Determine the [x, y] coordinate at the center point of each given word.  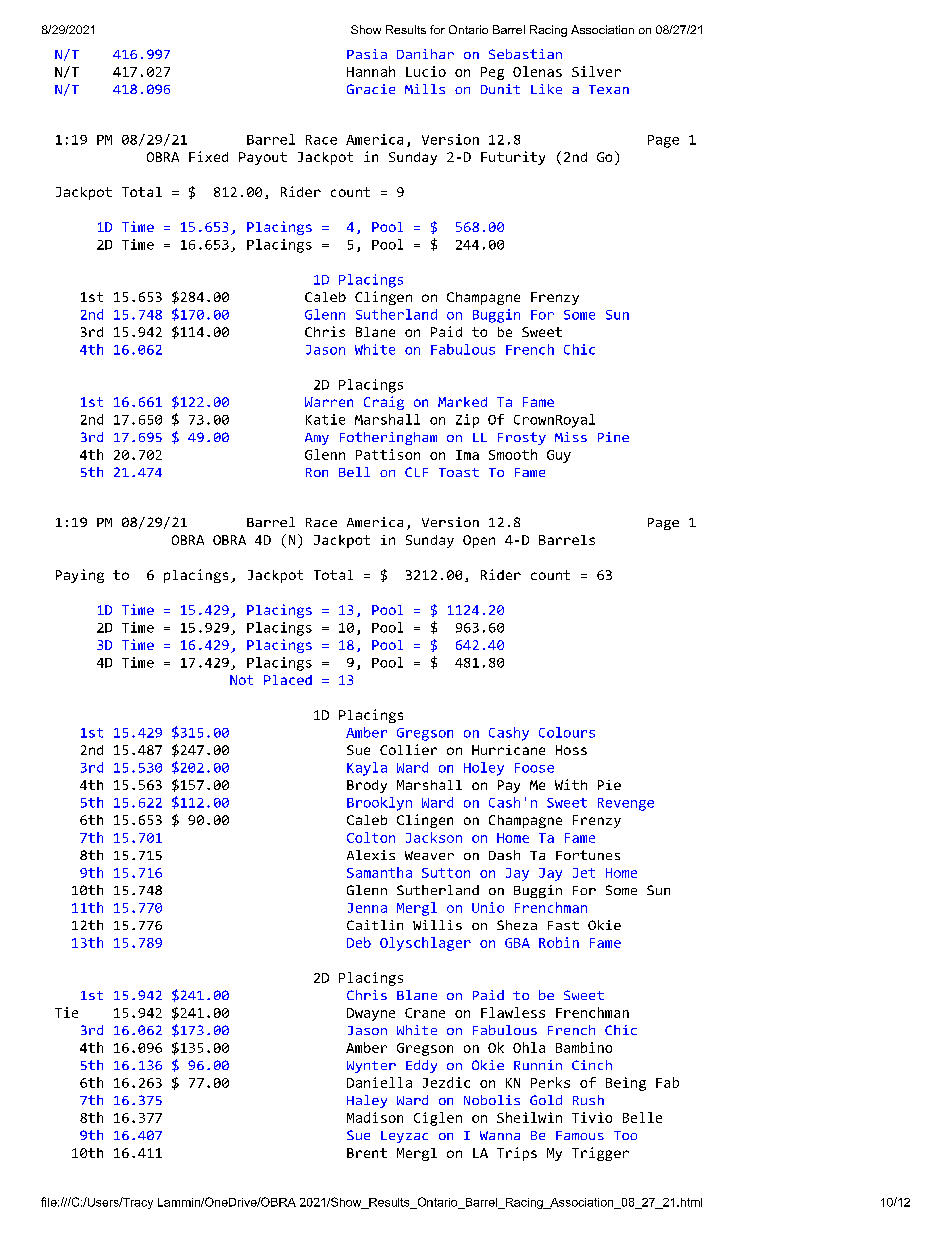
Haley [367, 1101]
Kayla [367, 769]
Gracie [371, 89]
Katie [325, 419]
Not [241, 680]
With [571, 784]
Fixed [208, 156]
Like [546, 89]
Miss [571, 437]
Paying [80, 576]
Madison [375, 1117]
